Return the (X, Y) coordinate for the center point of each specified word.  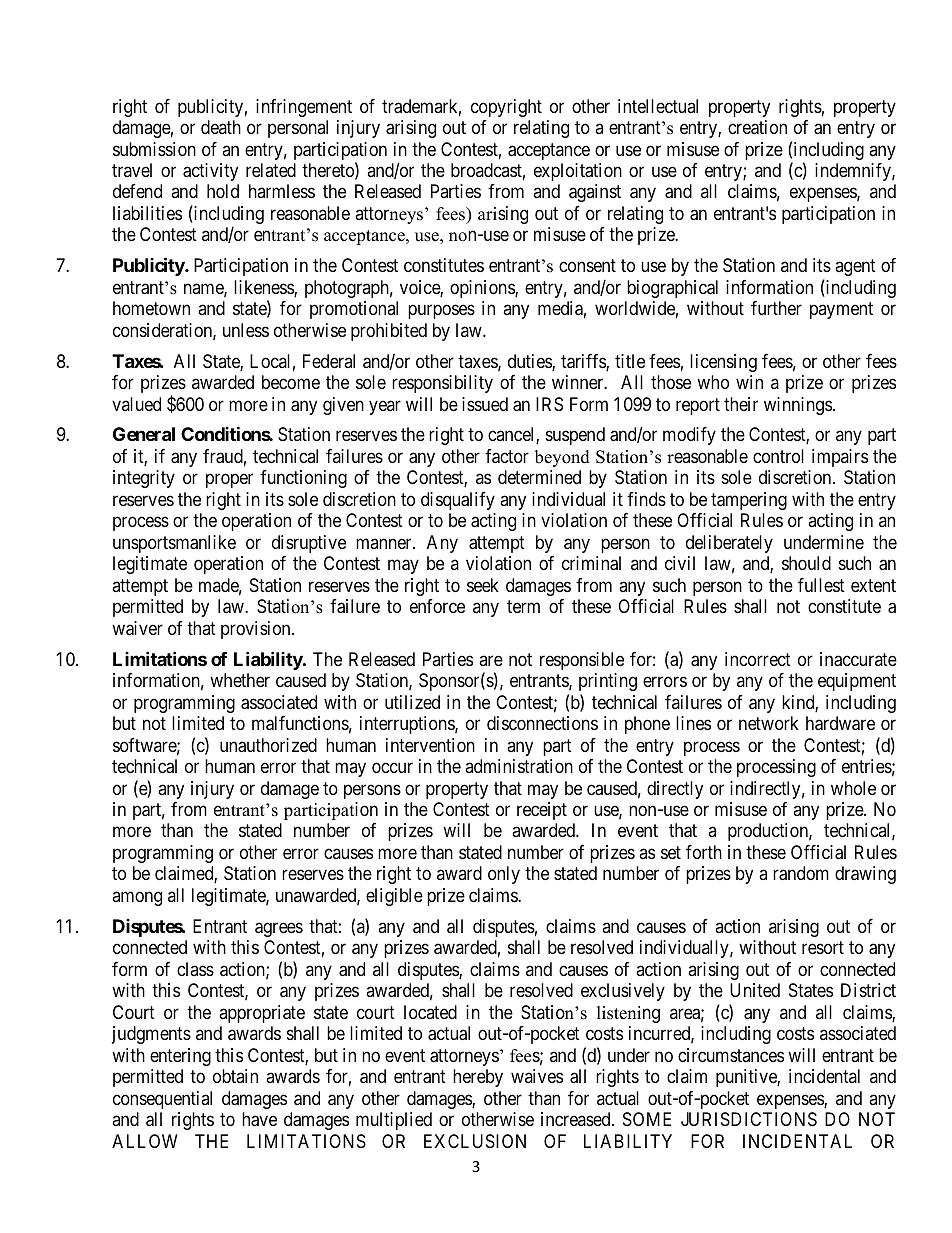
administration (519, 766)
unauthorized (268, 745)
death (221, 127)
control (778, 456)
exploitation (578, 172)
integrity (144, 479)
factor (507, 456)
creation (757, 127)
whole (853, 788)
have (259, 1119)
